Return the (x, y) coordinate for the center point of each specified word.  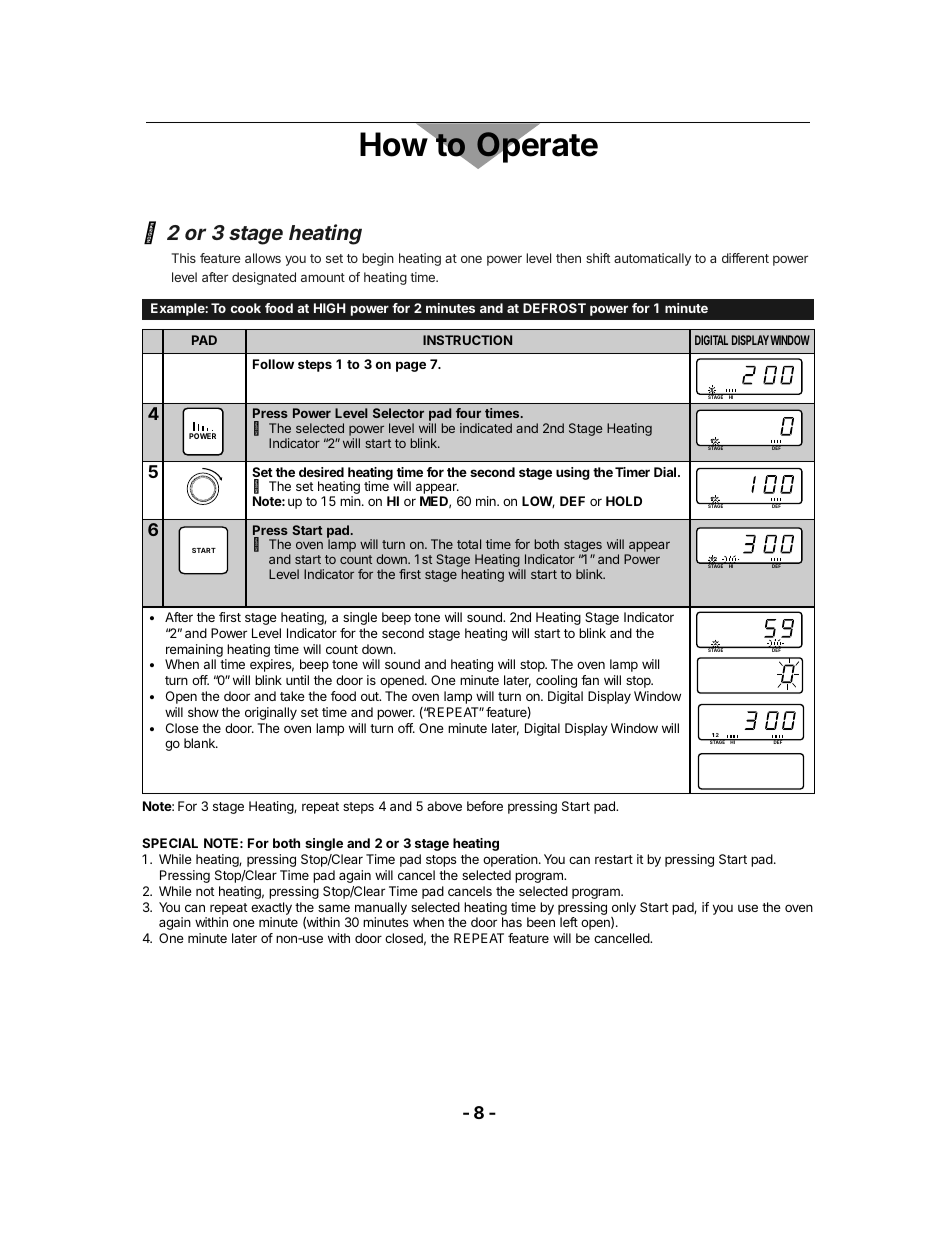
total (469, 544)
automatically (652, 259)
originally (271, 713)
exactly (271, 908)
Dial (666, 472)
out (371, 696)
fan (590, 680)
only (624, 908)
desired (321, 472)
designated (264, 278)
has (512, 922)
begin (378, 259)
